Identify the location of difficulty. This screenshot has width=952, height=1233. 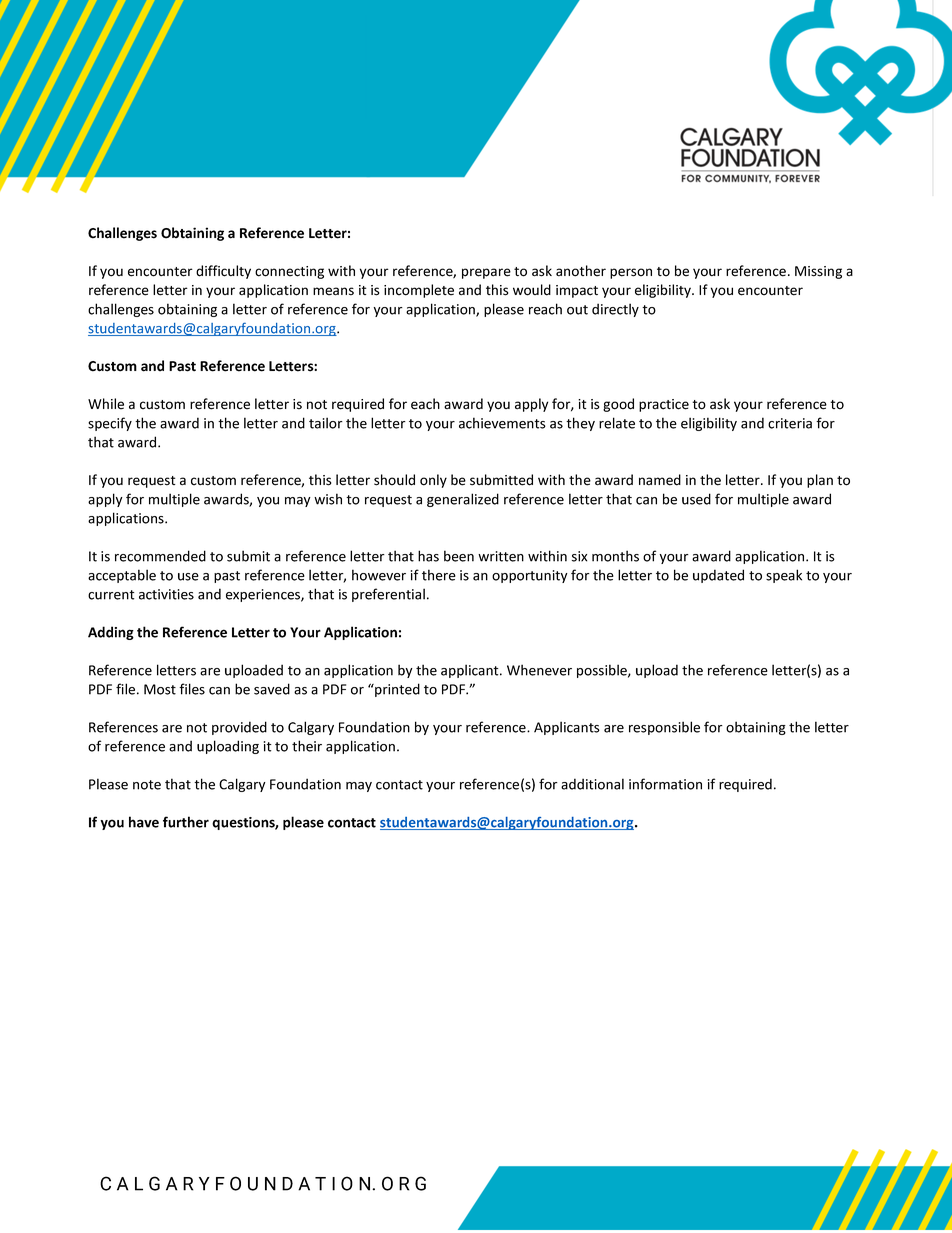
(223, 272).
